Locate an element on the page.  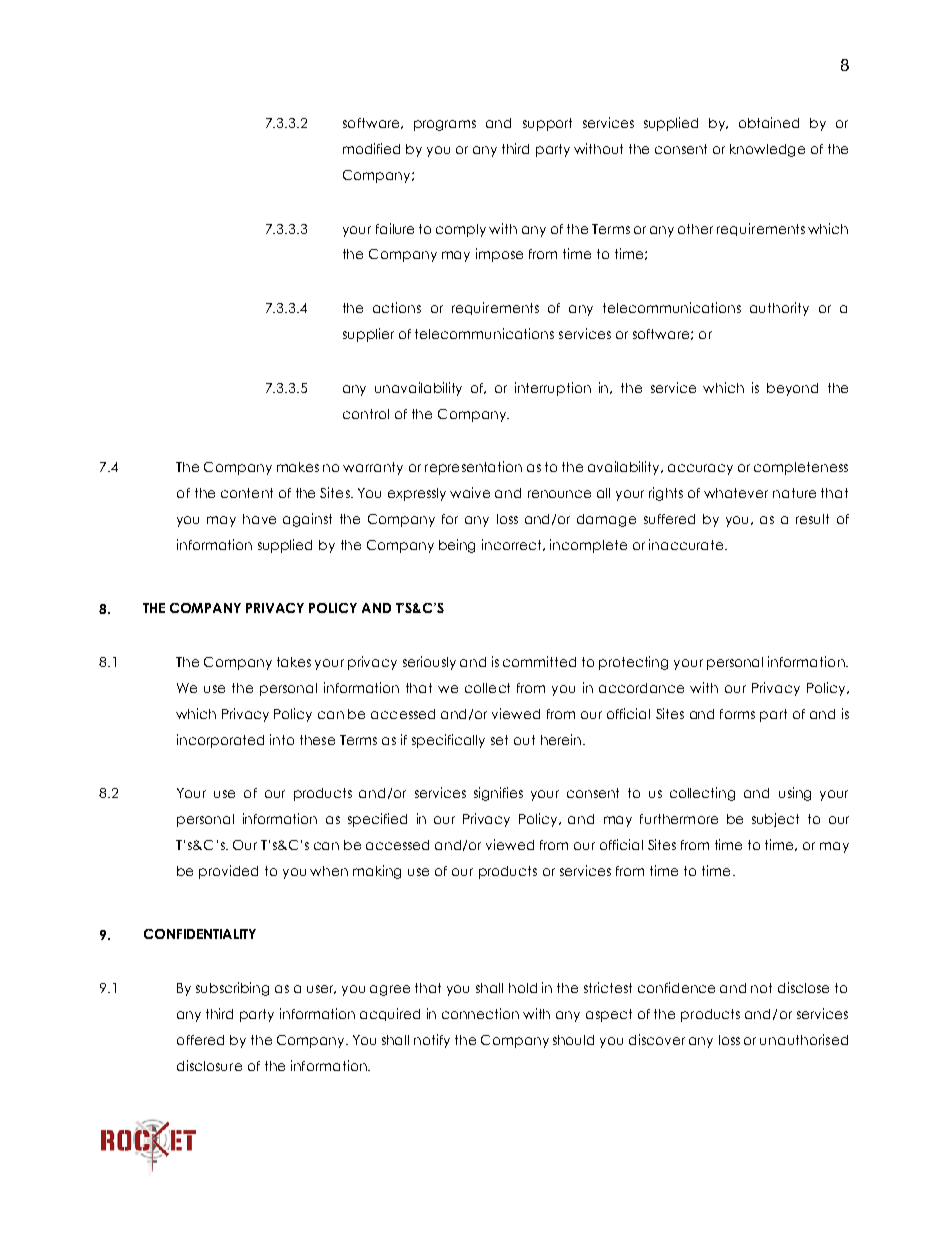
support is located at coordinates (547, 124).
